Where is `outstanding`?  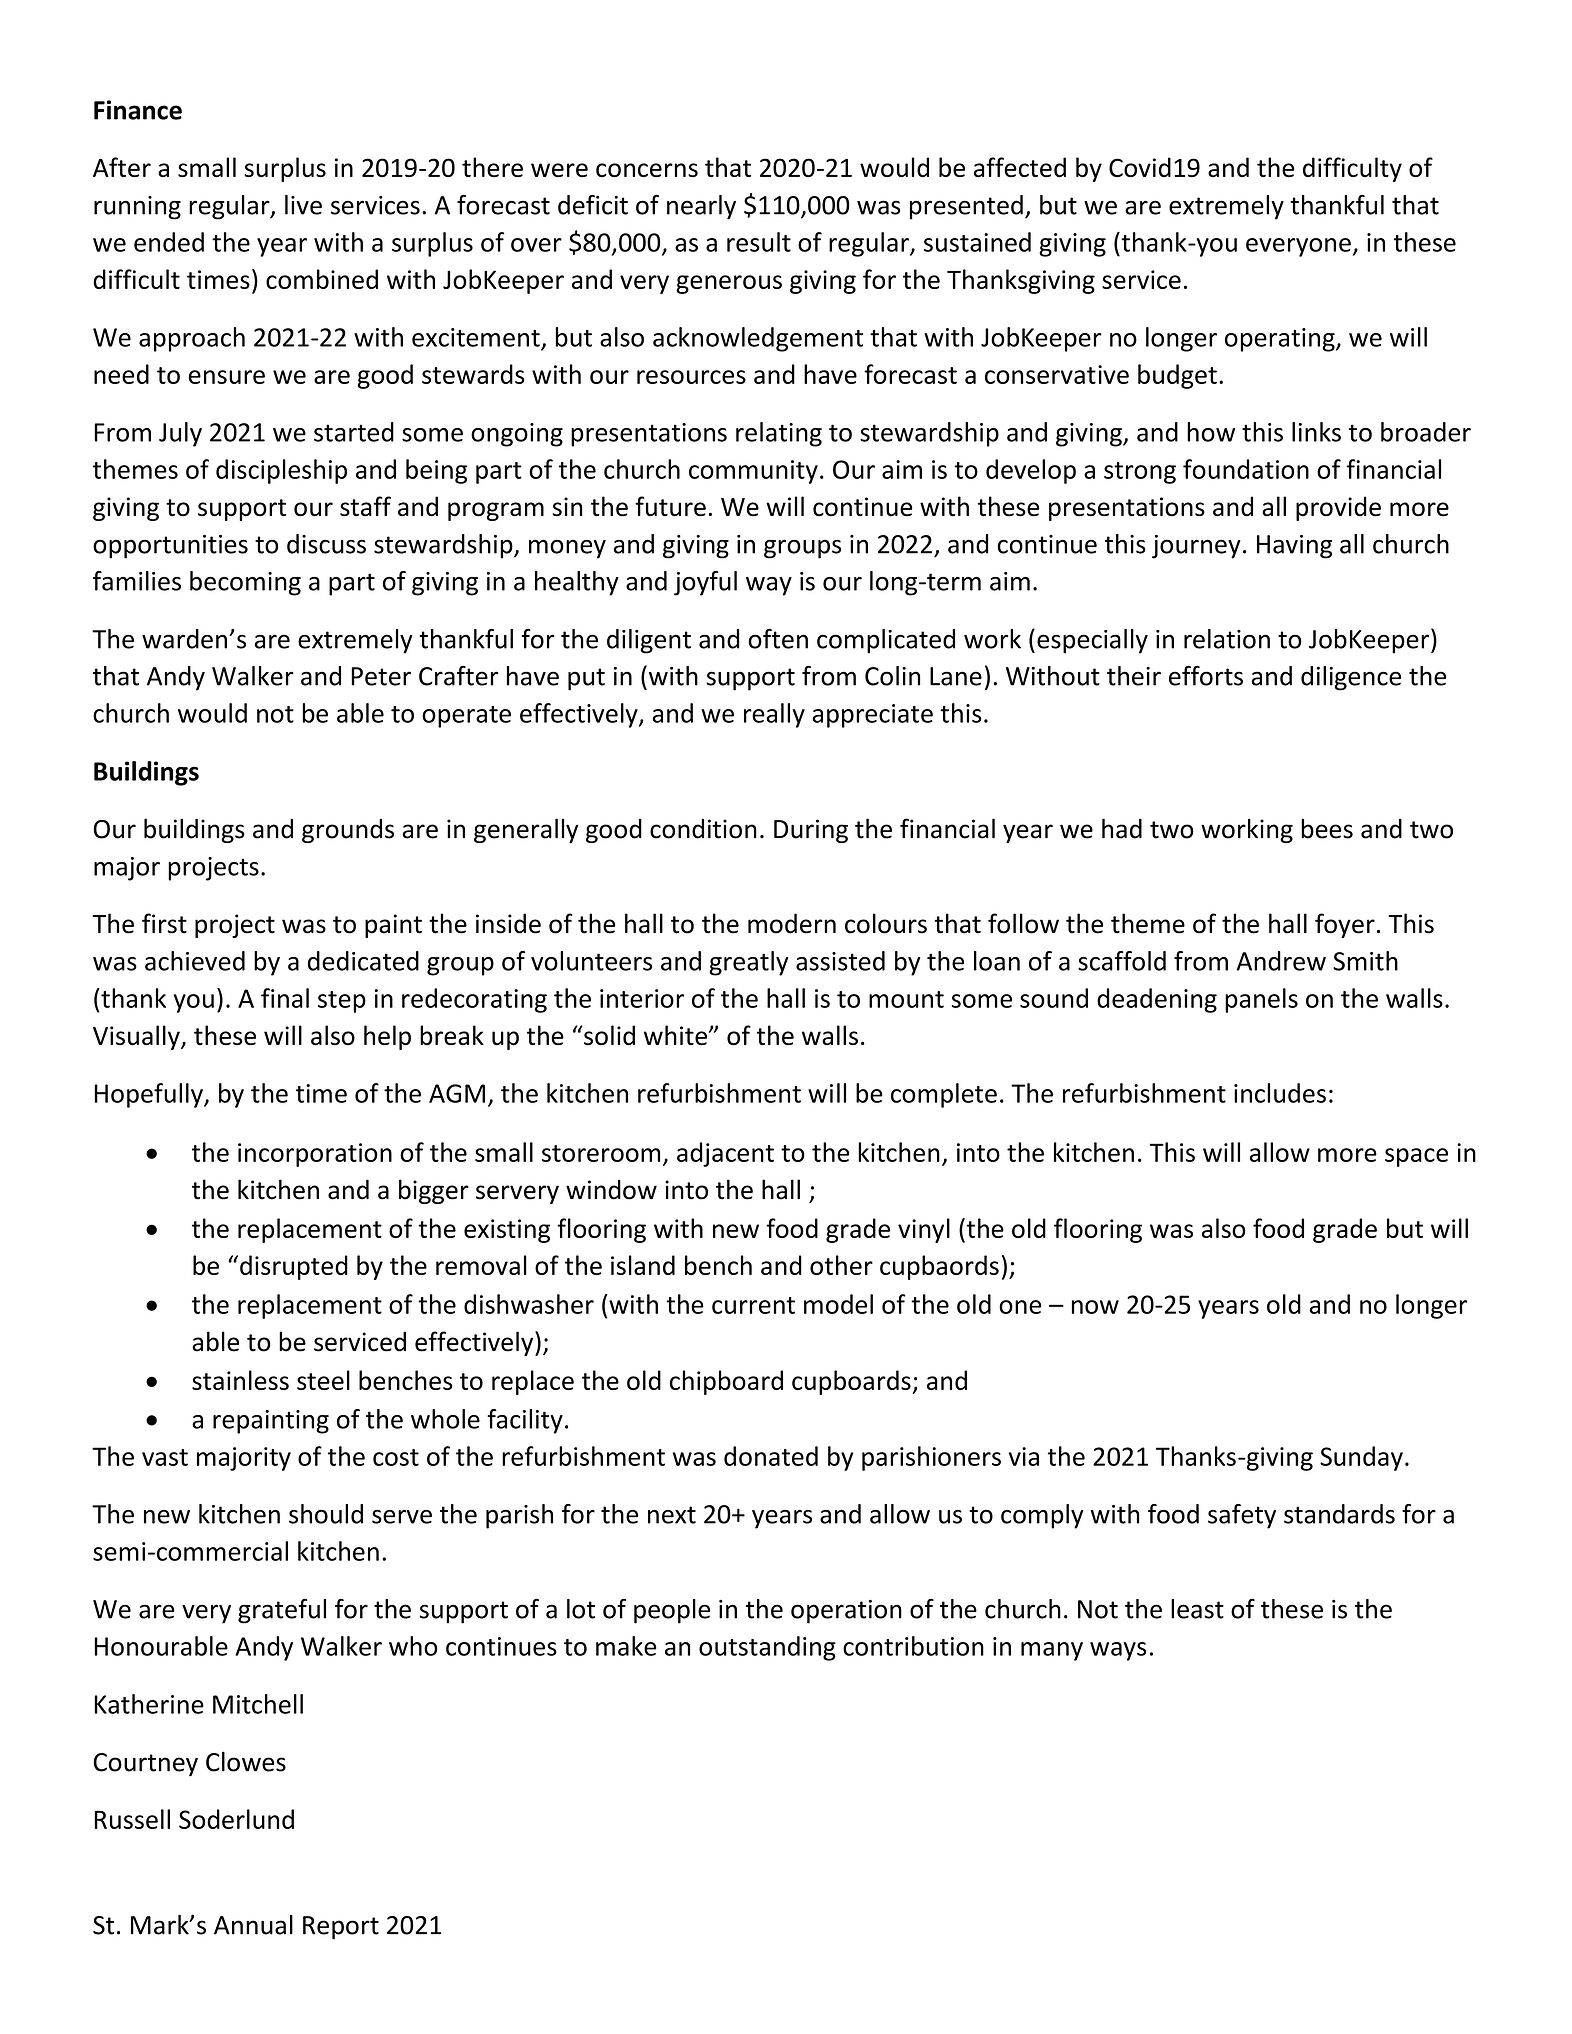
outstanding is located at coordinates (767, 1648).
